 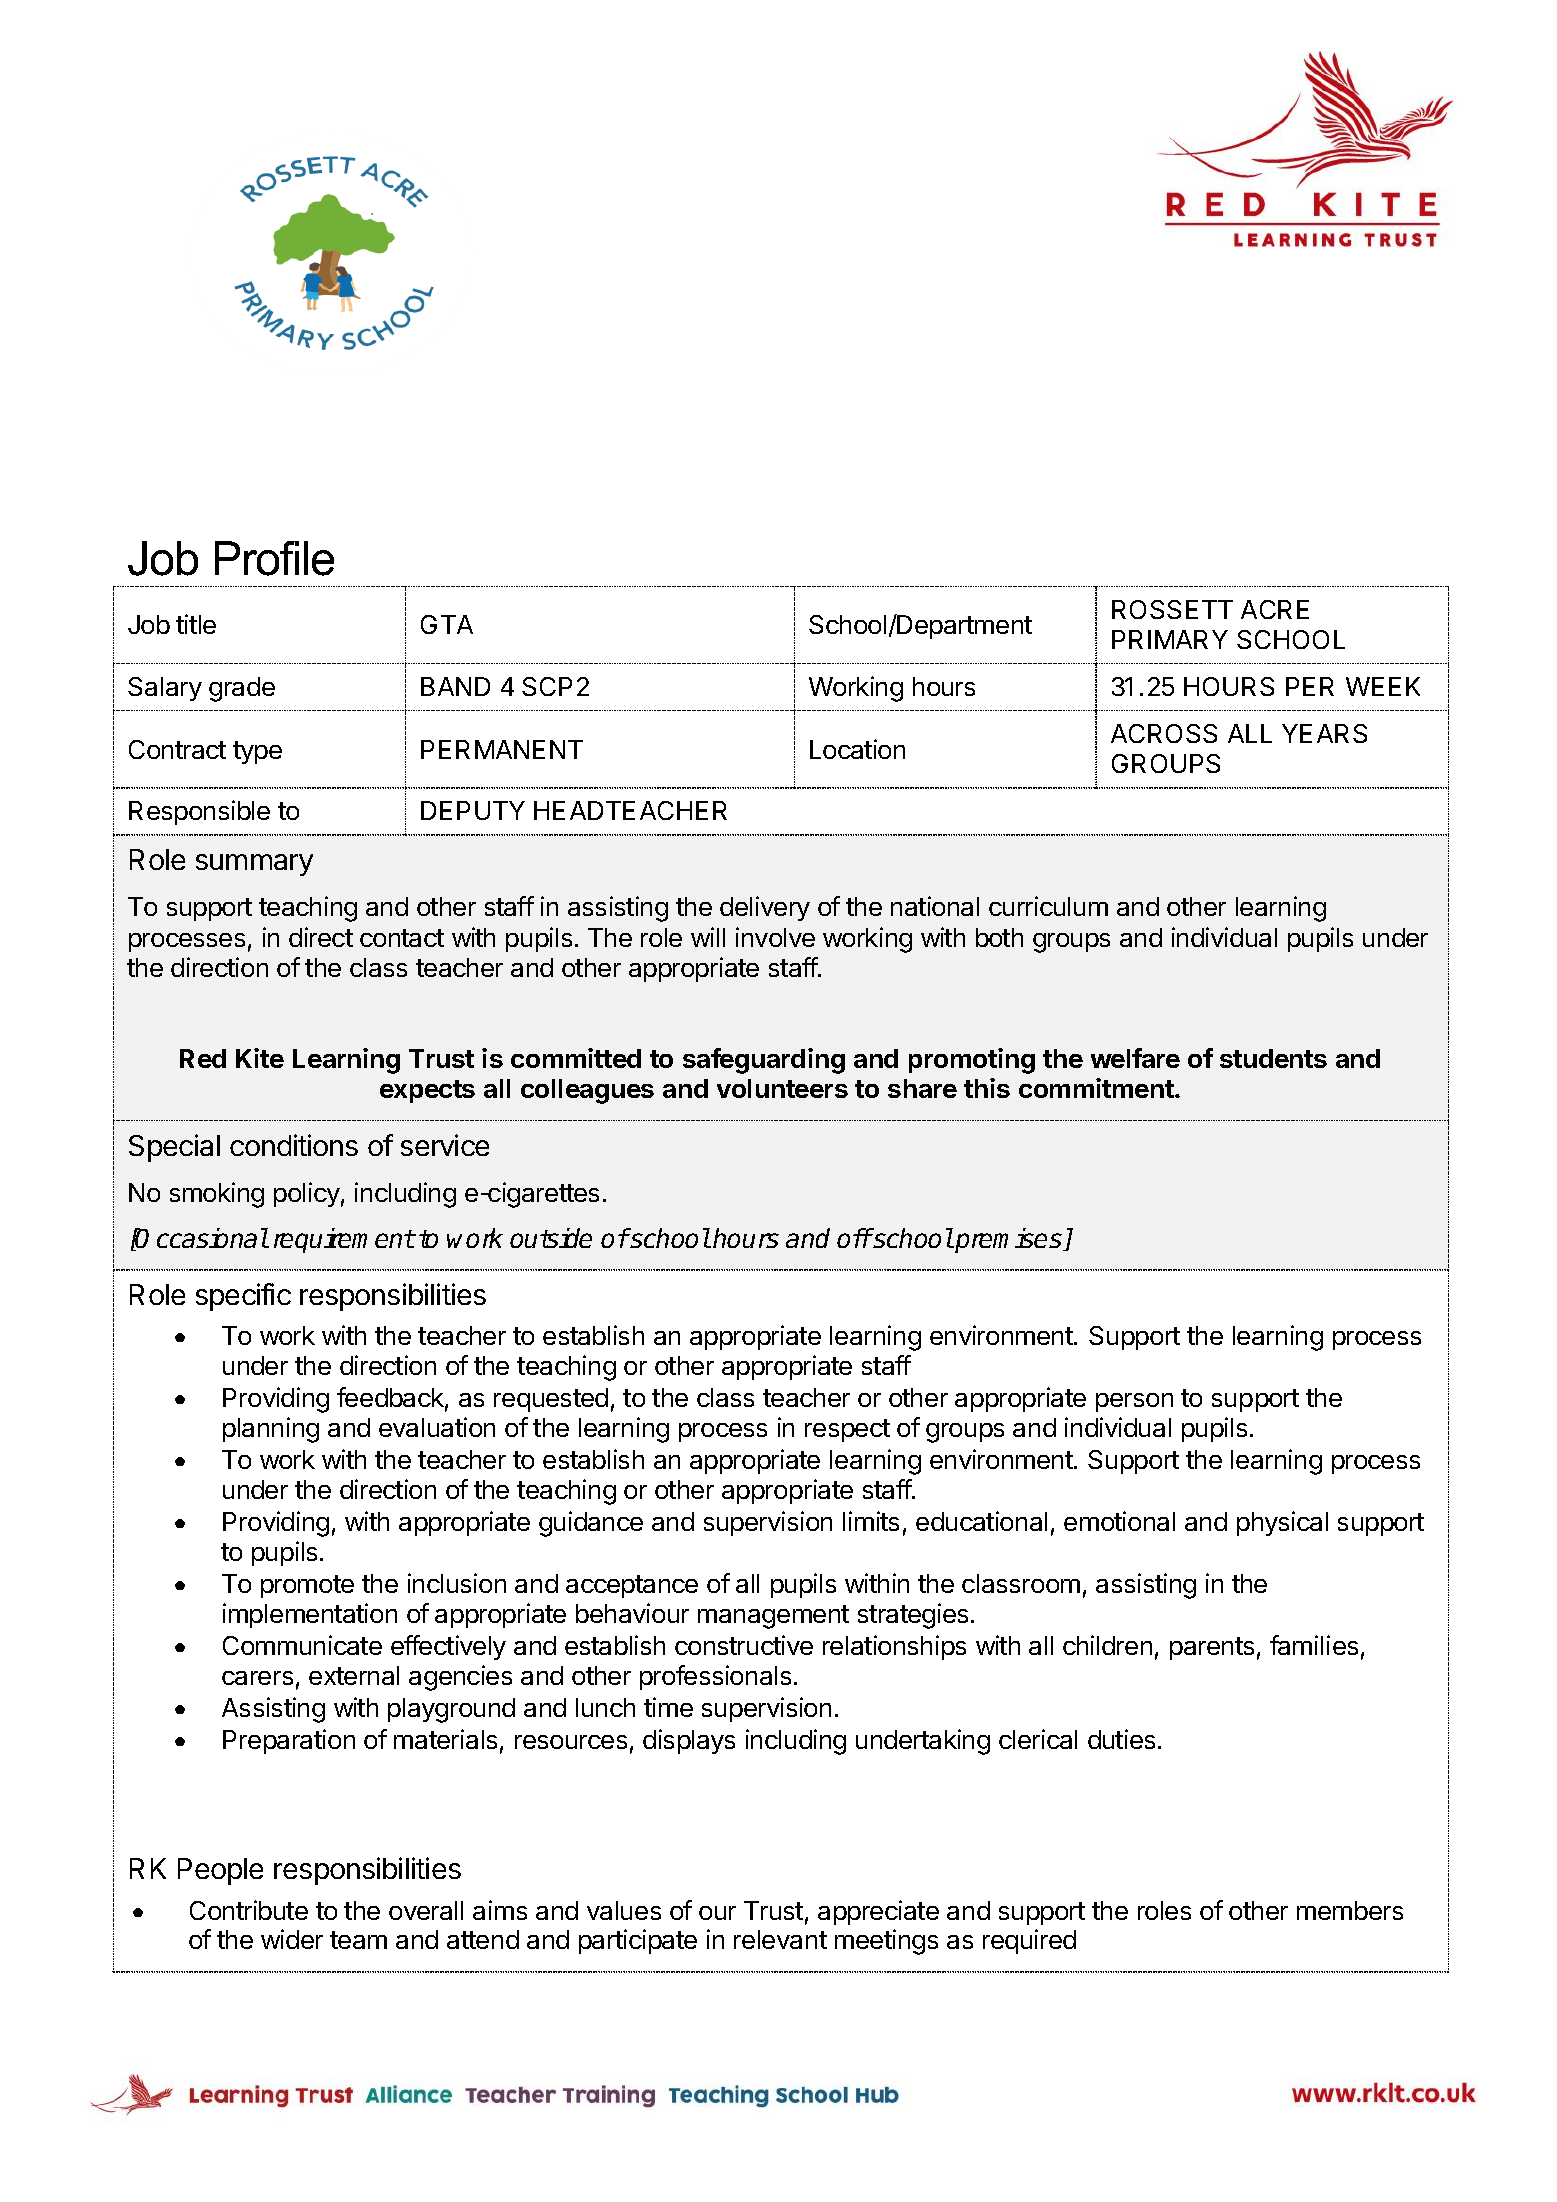 I want to click on Kite, so click(x=260, y=1058).
